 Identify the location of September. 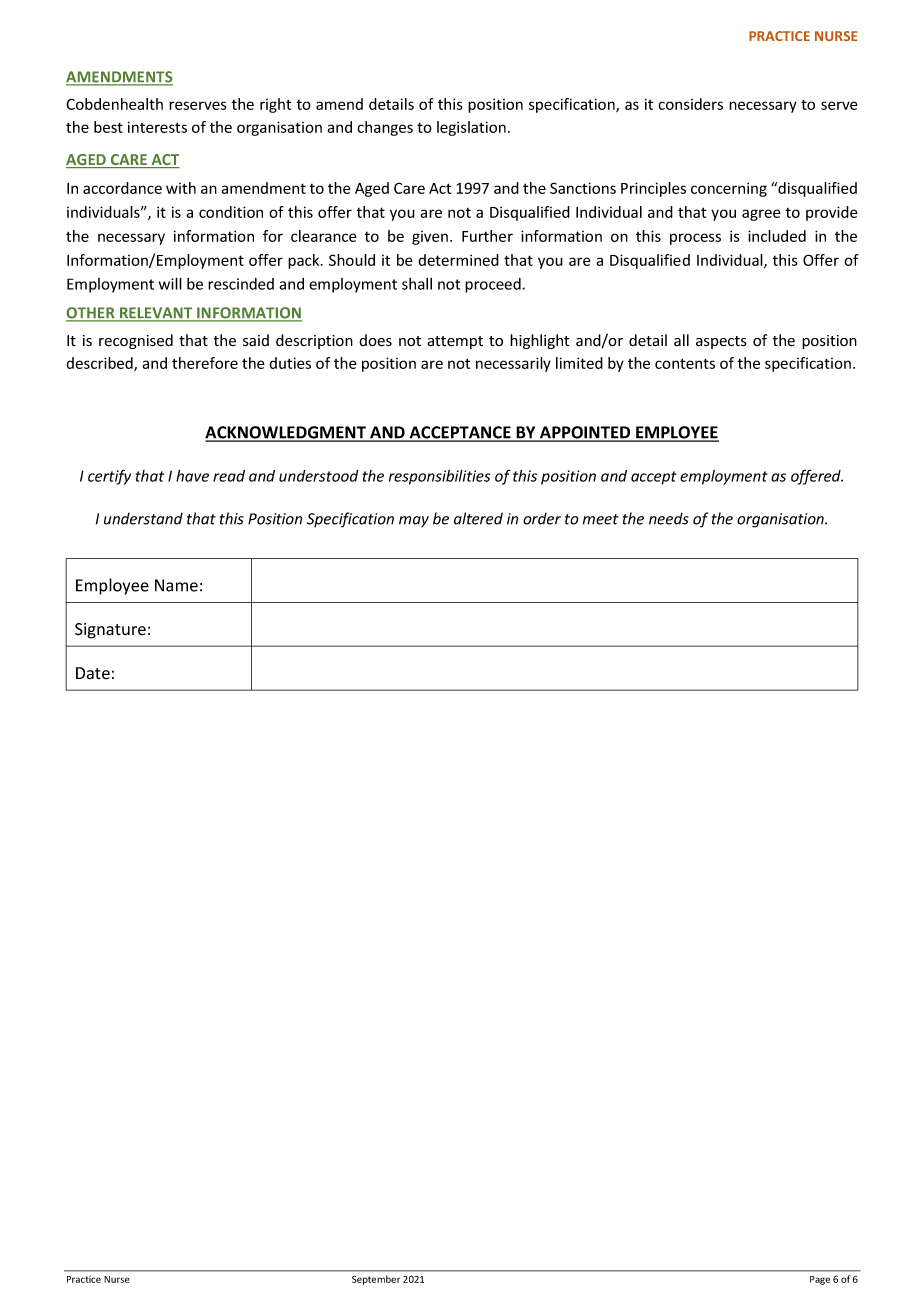
(376, 1280).
